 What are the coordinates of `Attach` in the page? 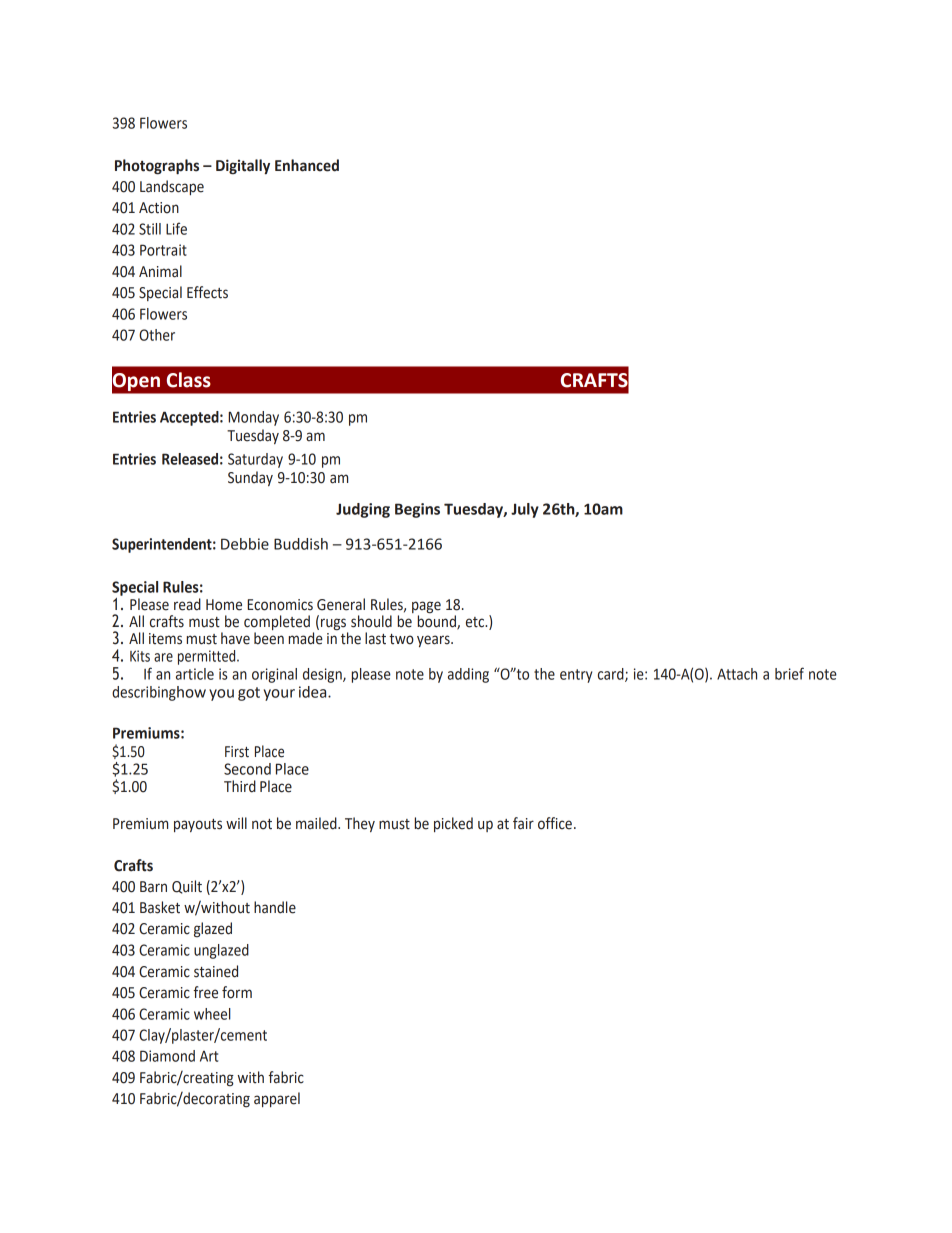 It's located at (737, 674).
